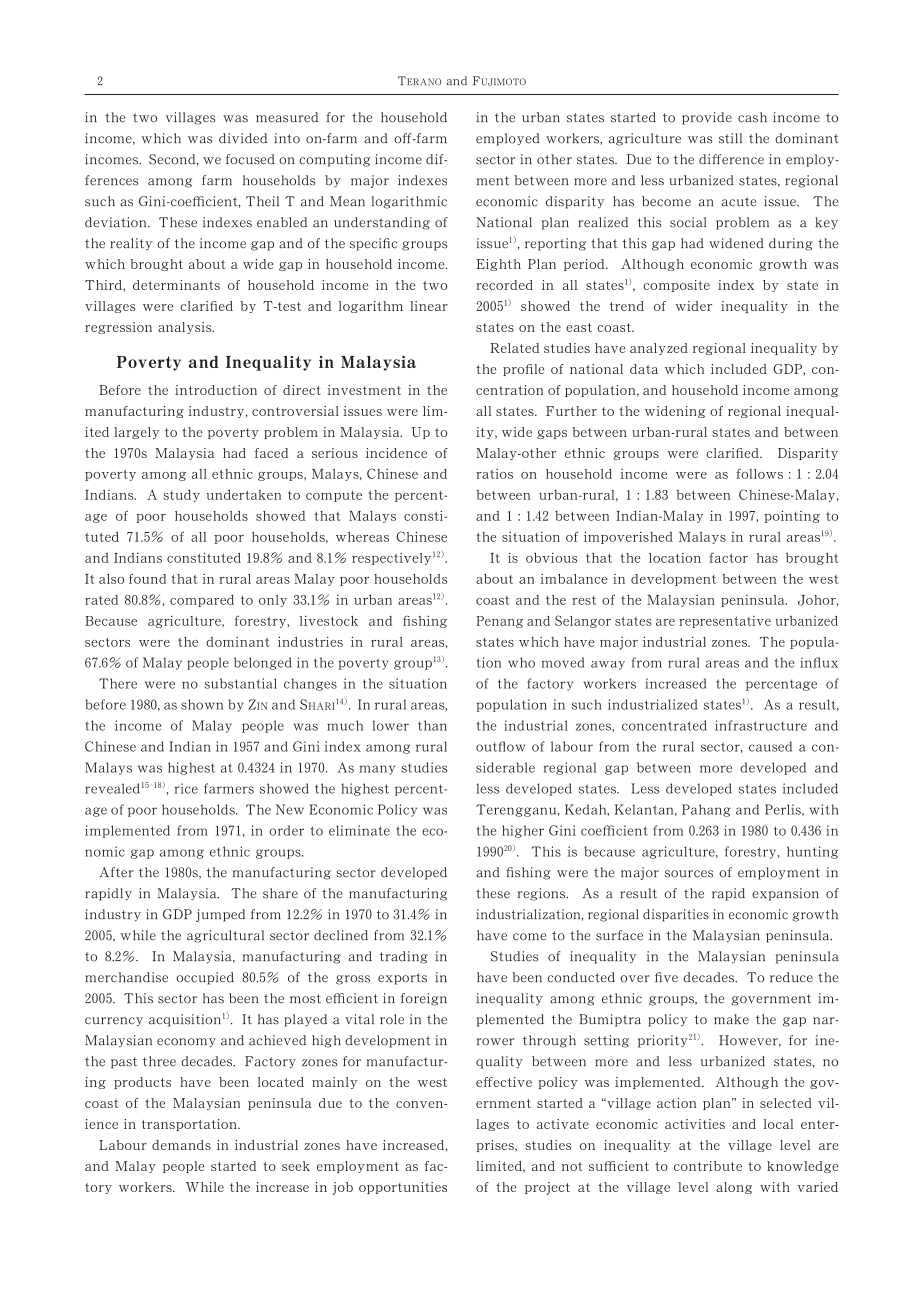  What do you see at coordinates (181, 1145) in the screenshot?
I see `demands` at bounding box center [181, 1145].
